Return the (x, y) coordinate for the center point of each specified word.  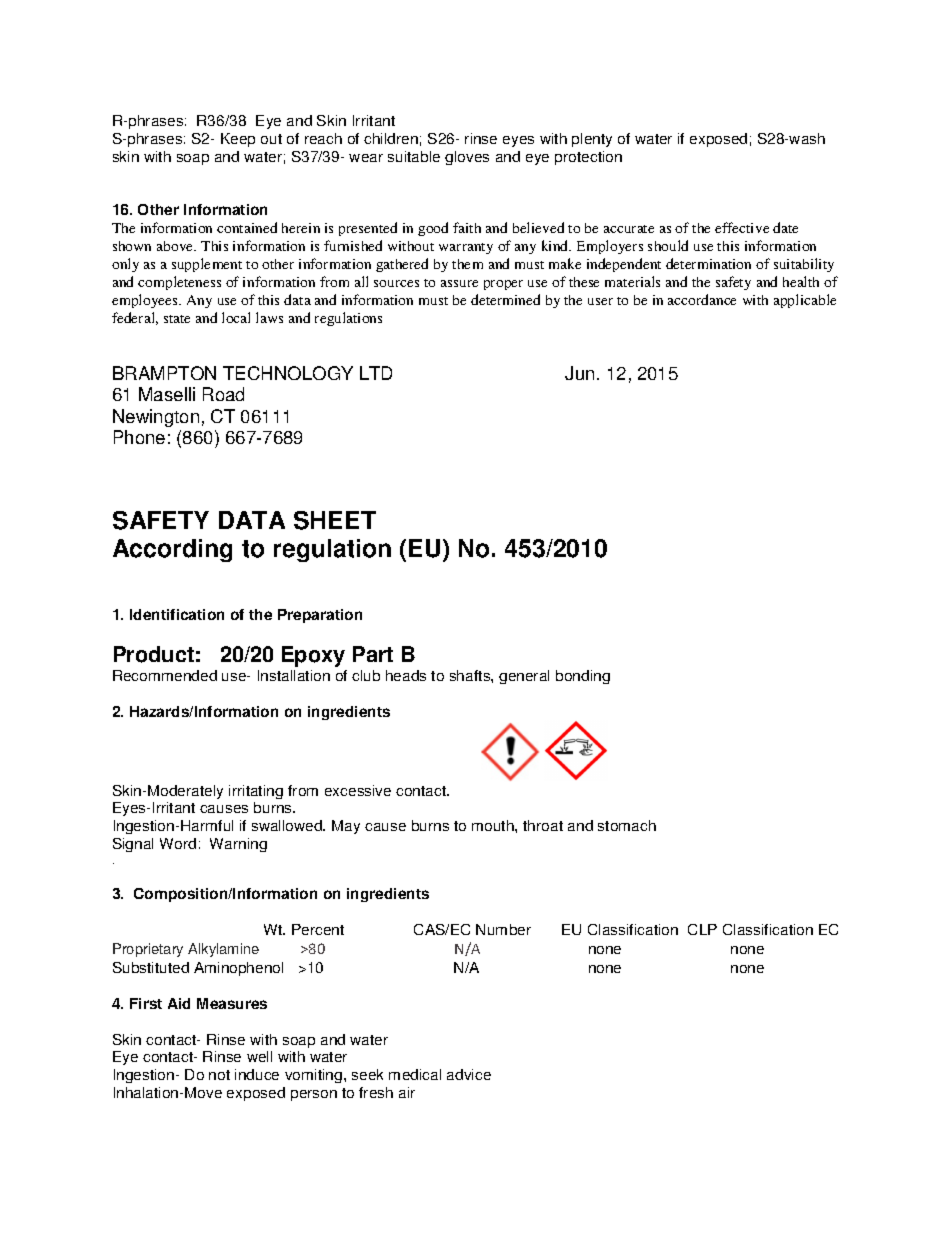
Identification (177, 614)
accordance (702, 299)
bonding (583, 677)
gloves (467, 158)
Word (178, 843)
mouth (494, 825)
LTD (376, 373)
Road (223, 394)
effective (742, 227)
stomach (627, 825)
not (219, 1075)
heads (406, 675)
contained (247, 227)
